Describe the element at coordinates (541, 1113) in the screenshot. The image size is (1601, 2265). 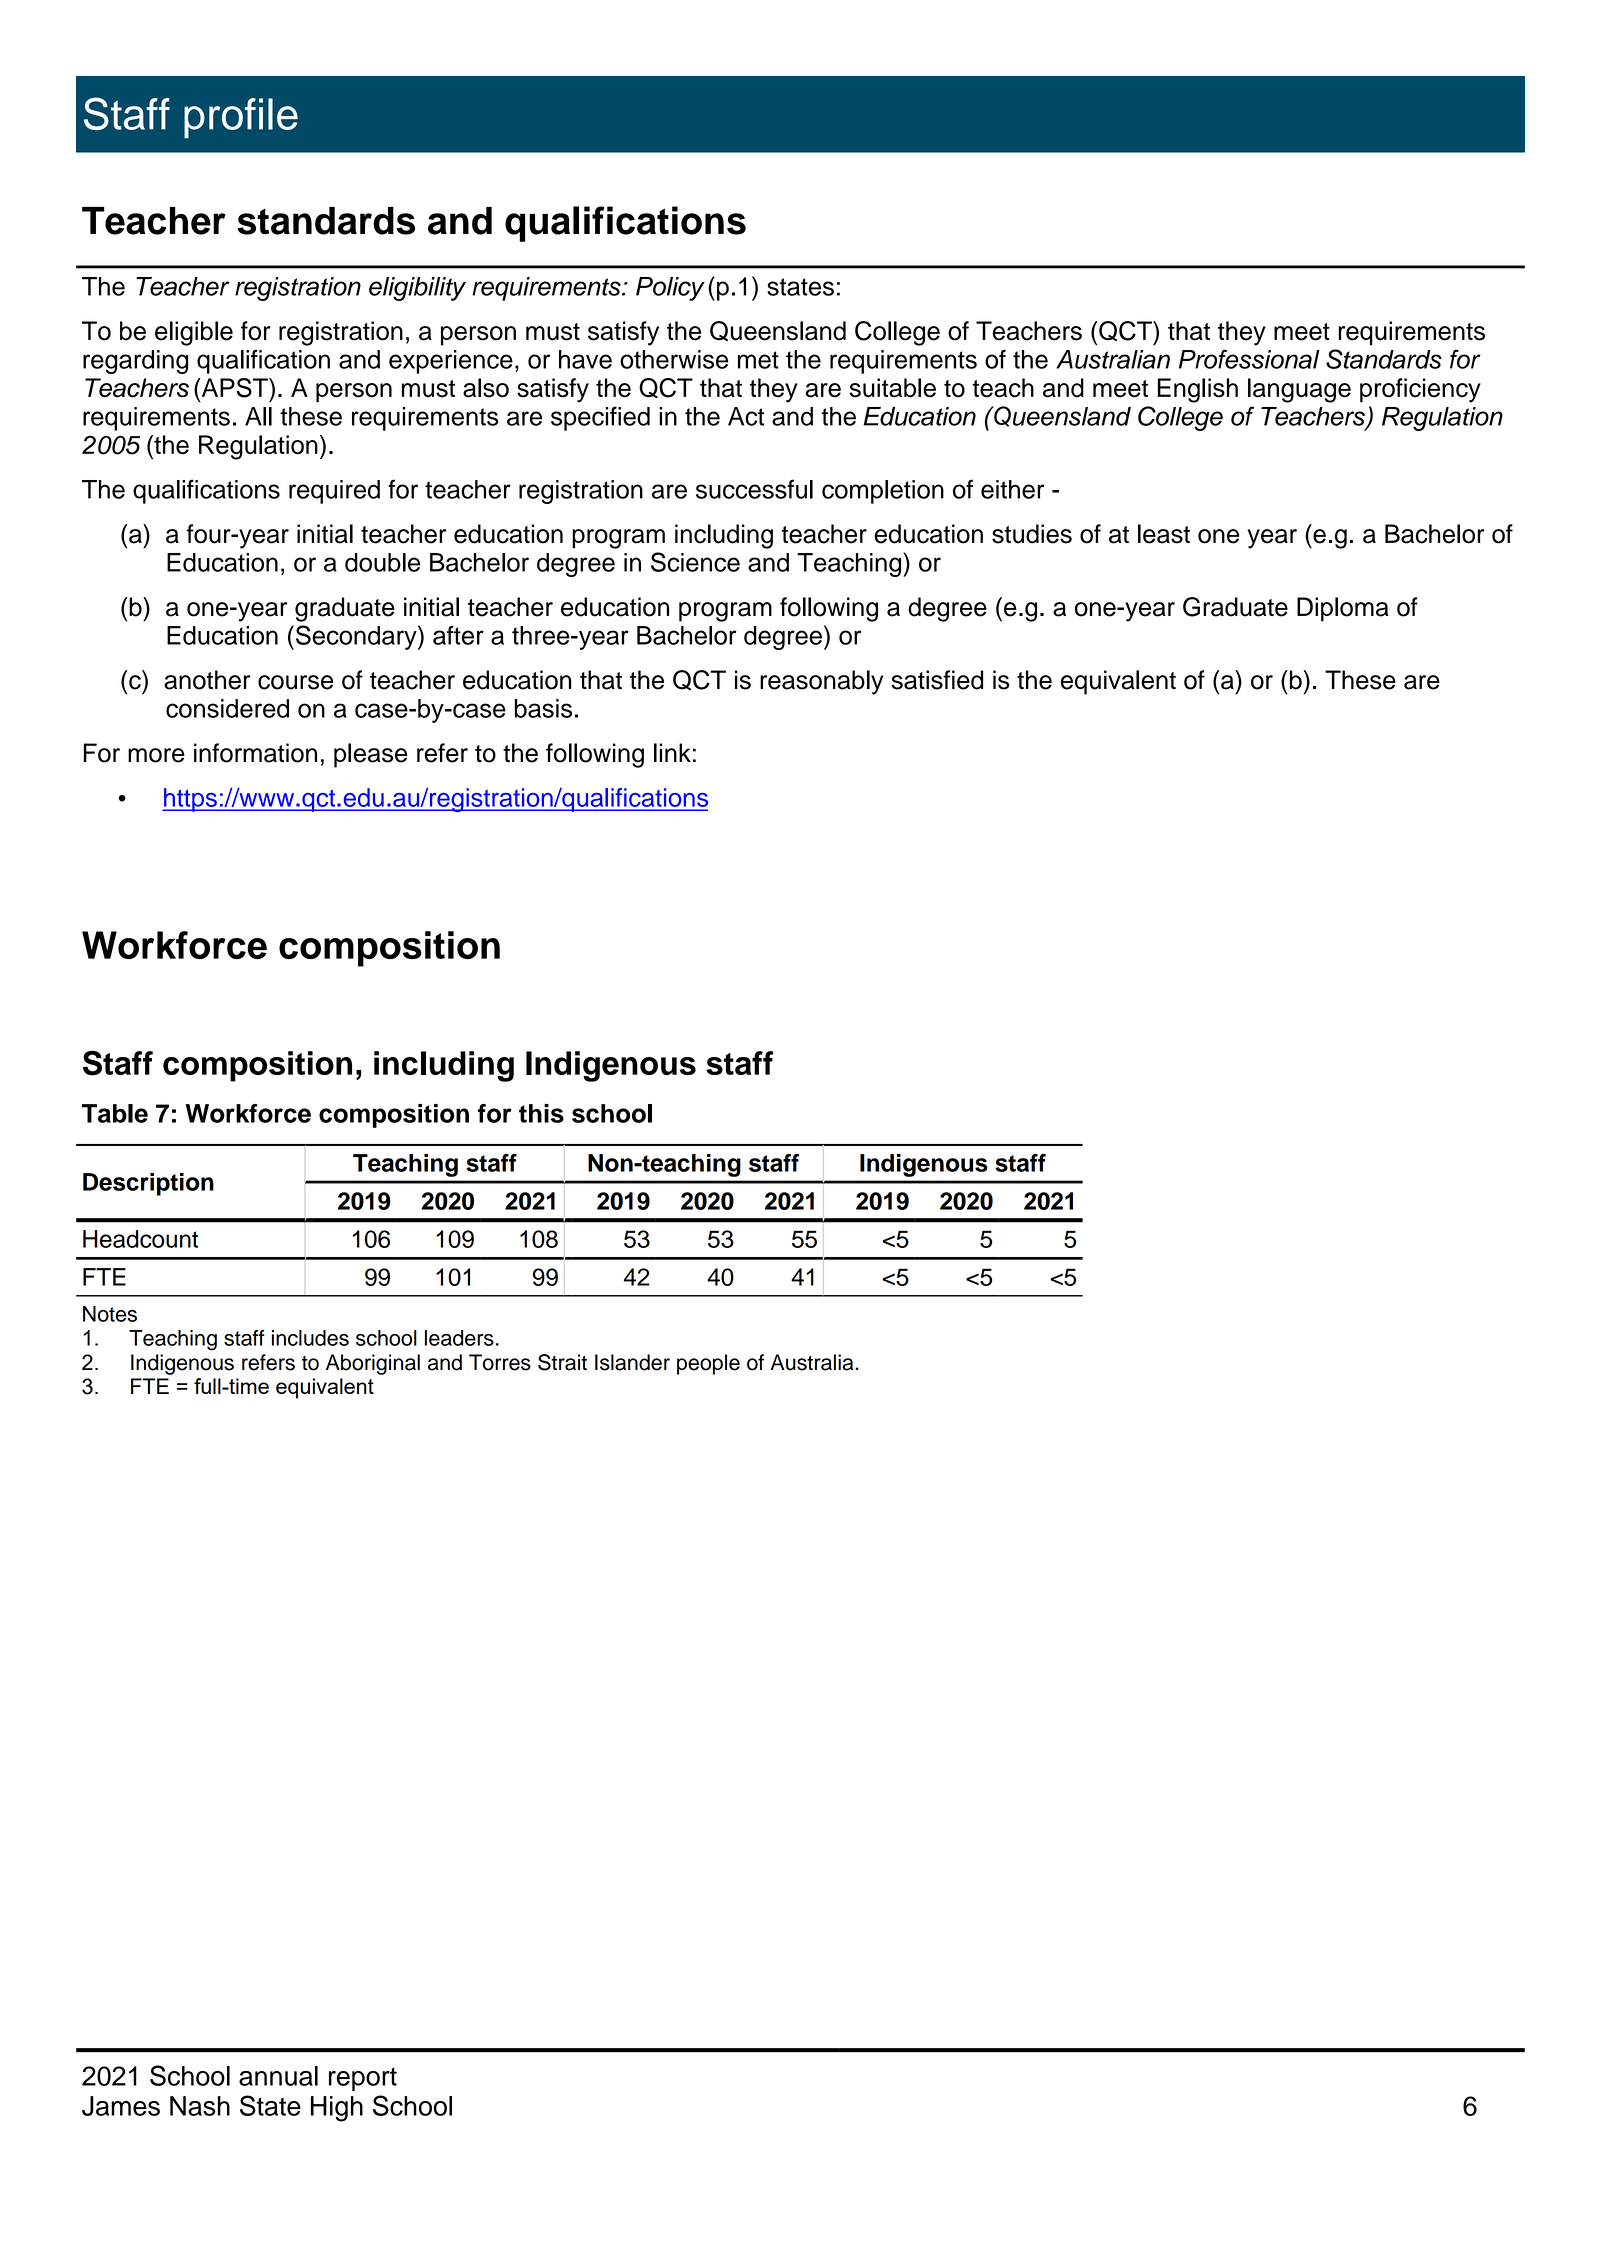
I see `this` at that location.
